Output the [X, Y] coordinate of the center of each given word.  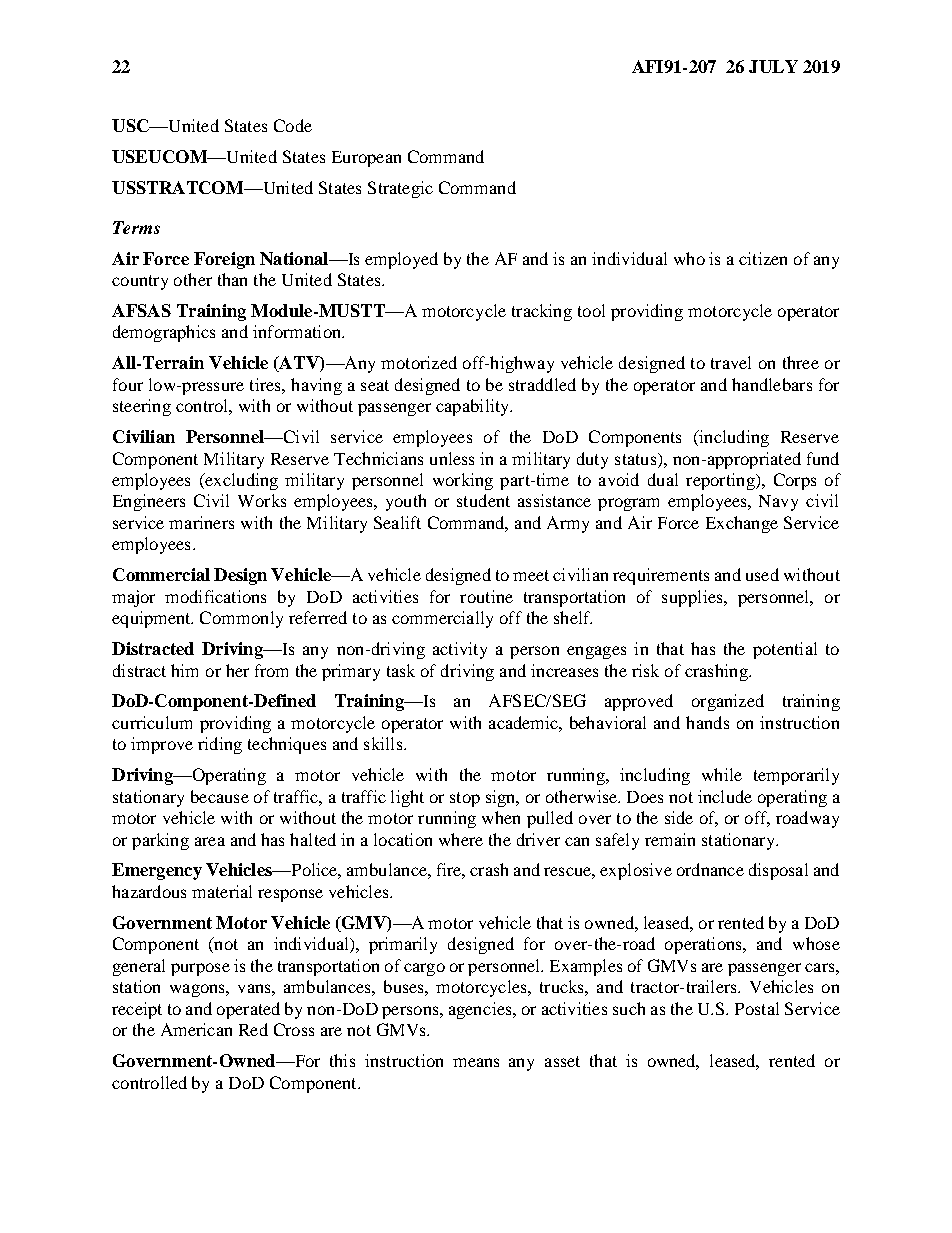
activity [460, 650]
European [366, 159]
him [184, 670]
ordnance [710, 869]
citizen [763, 258]
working [463, 481]
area [210, 841]
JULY [773, 66]
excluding [240, 481]
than [232, 279]
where [461, 839]
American [196, 1029]
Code [293, 125]
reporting [721, 481]
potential [785, 650]
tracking [542, 312]
